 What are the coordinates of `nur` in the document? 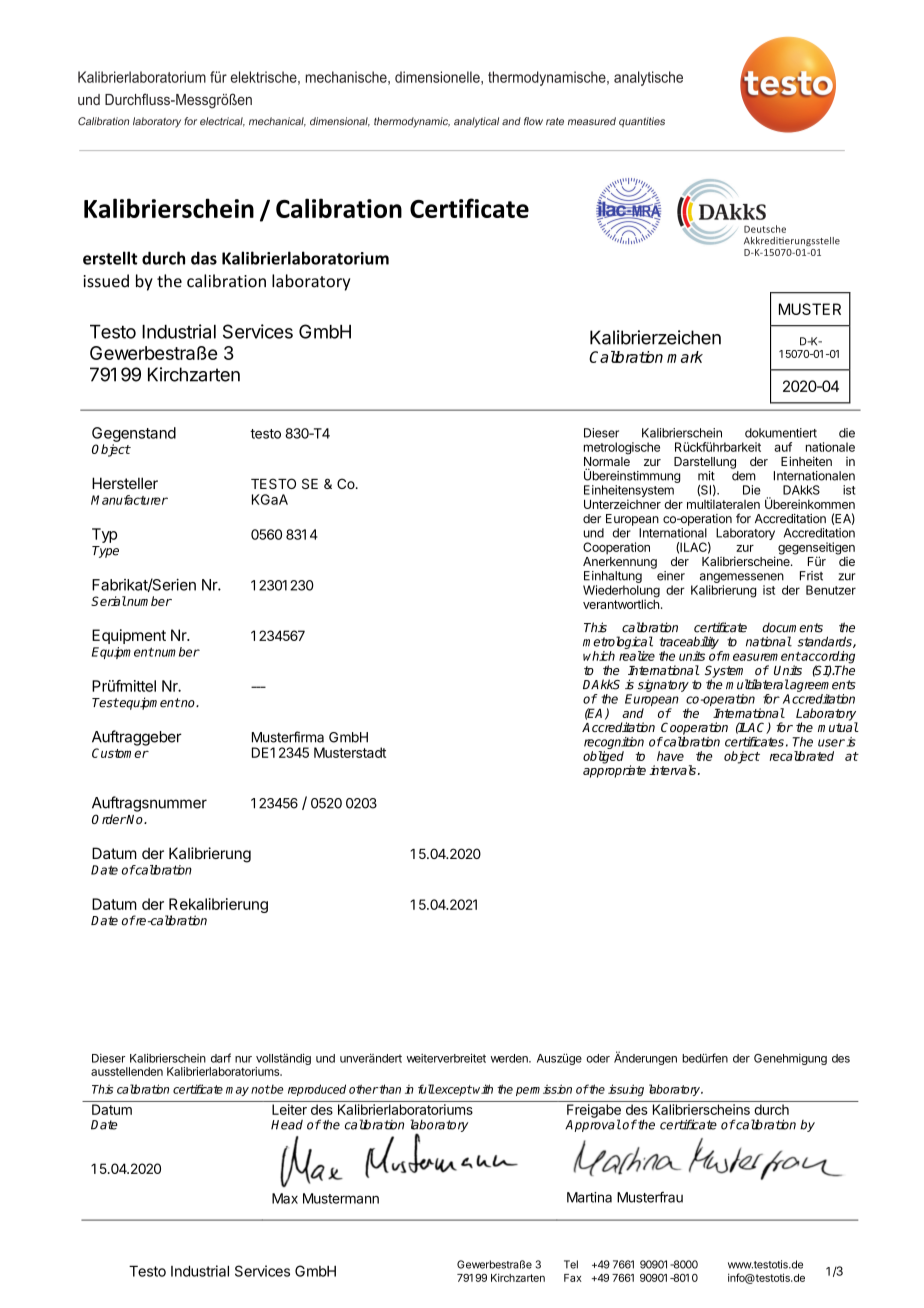 It's located at (243, 1059).
